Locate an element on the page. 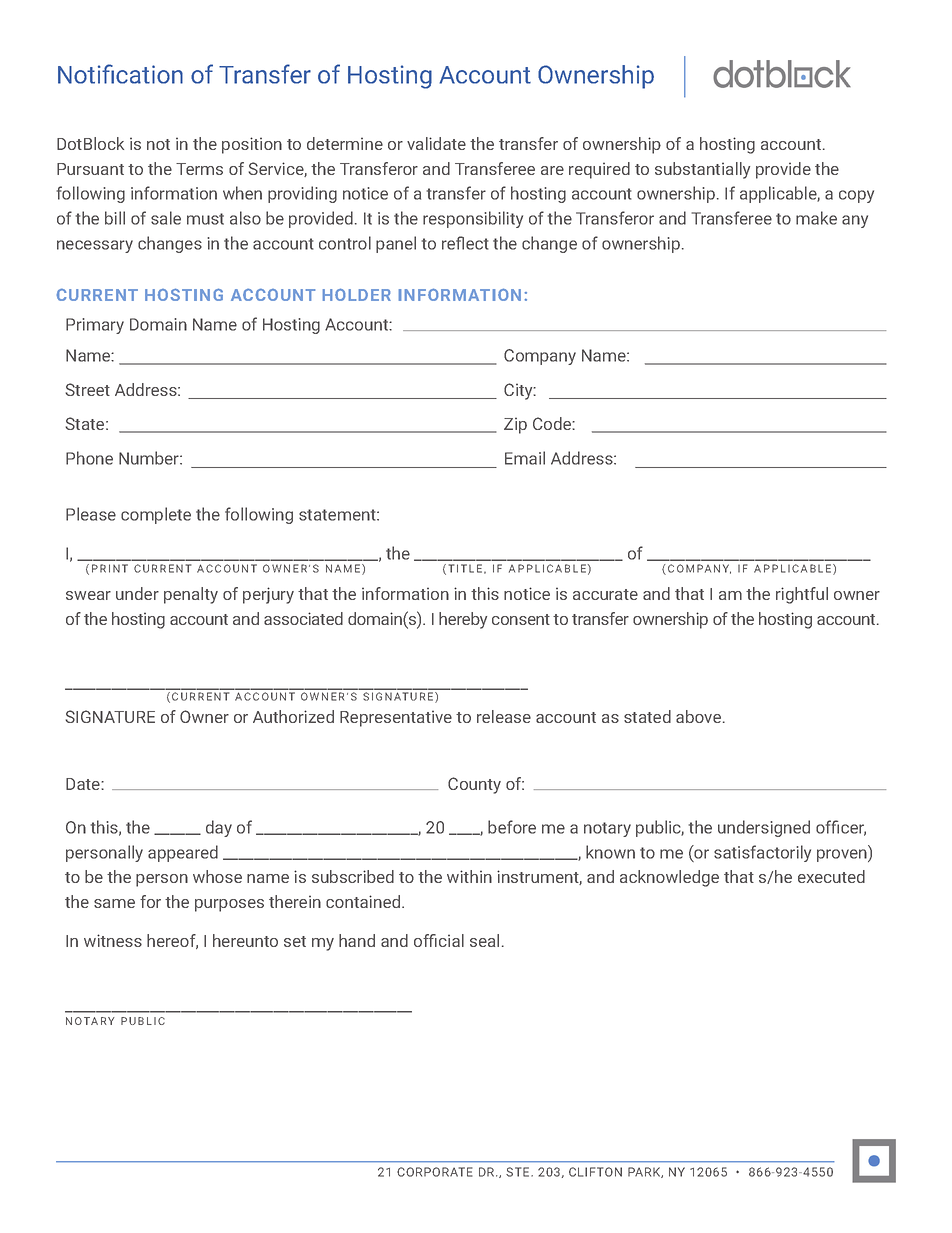 This page has width=952, height=1233. make is located at coordinates (816, 218).
